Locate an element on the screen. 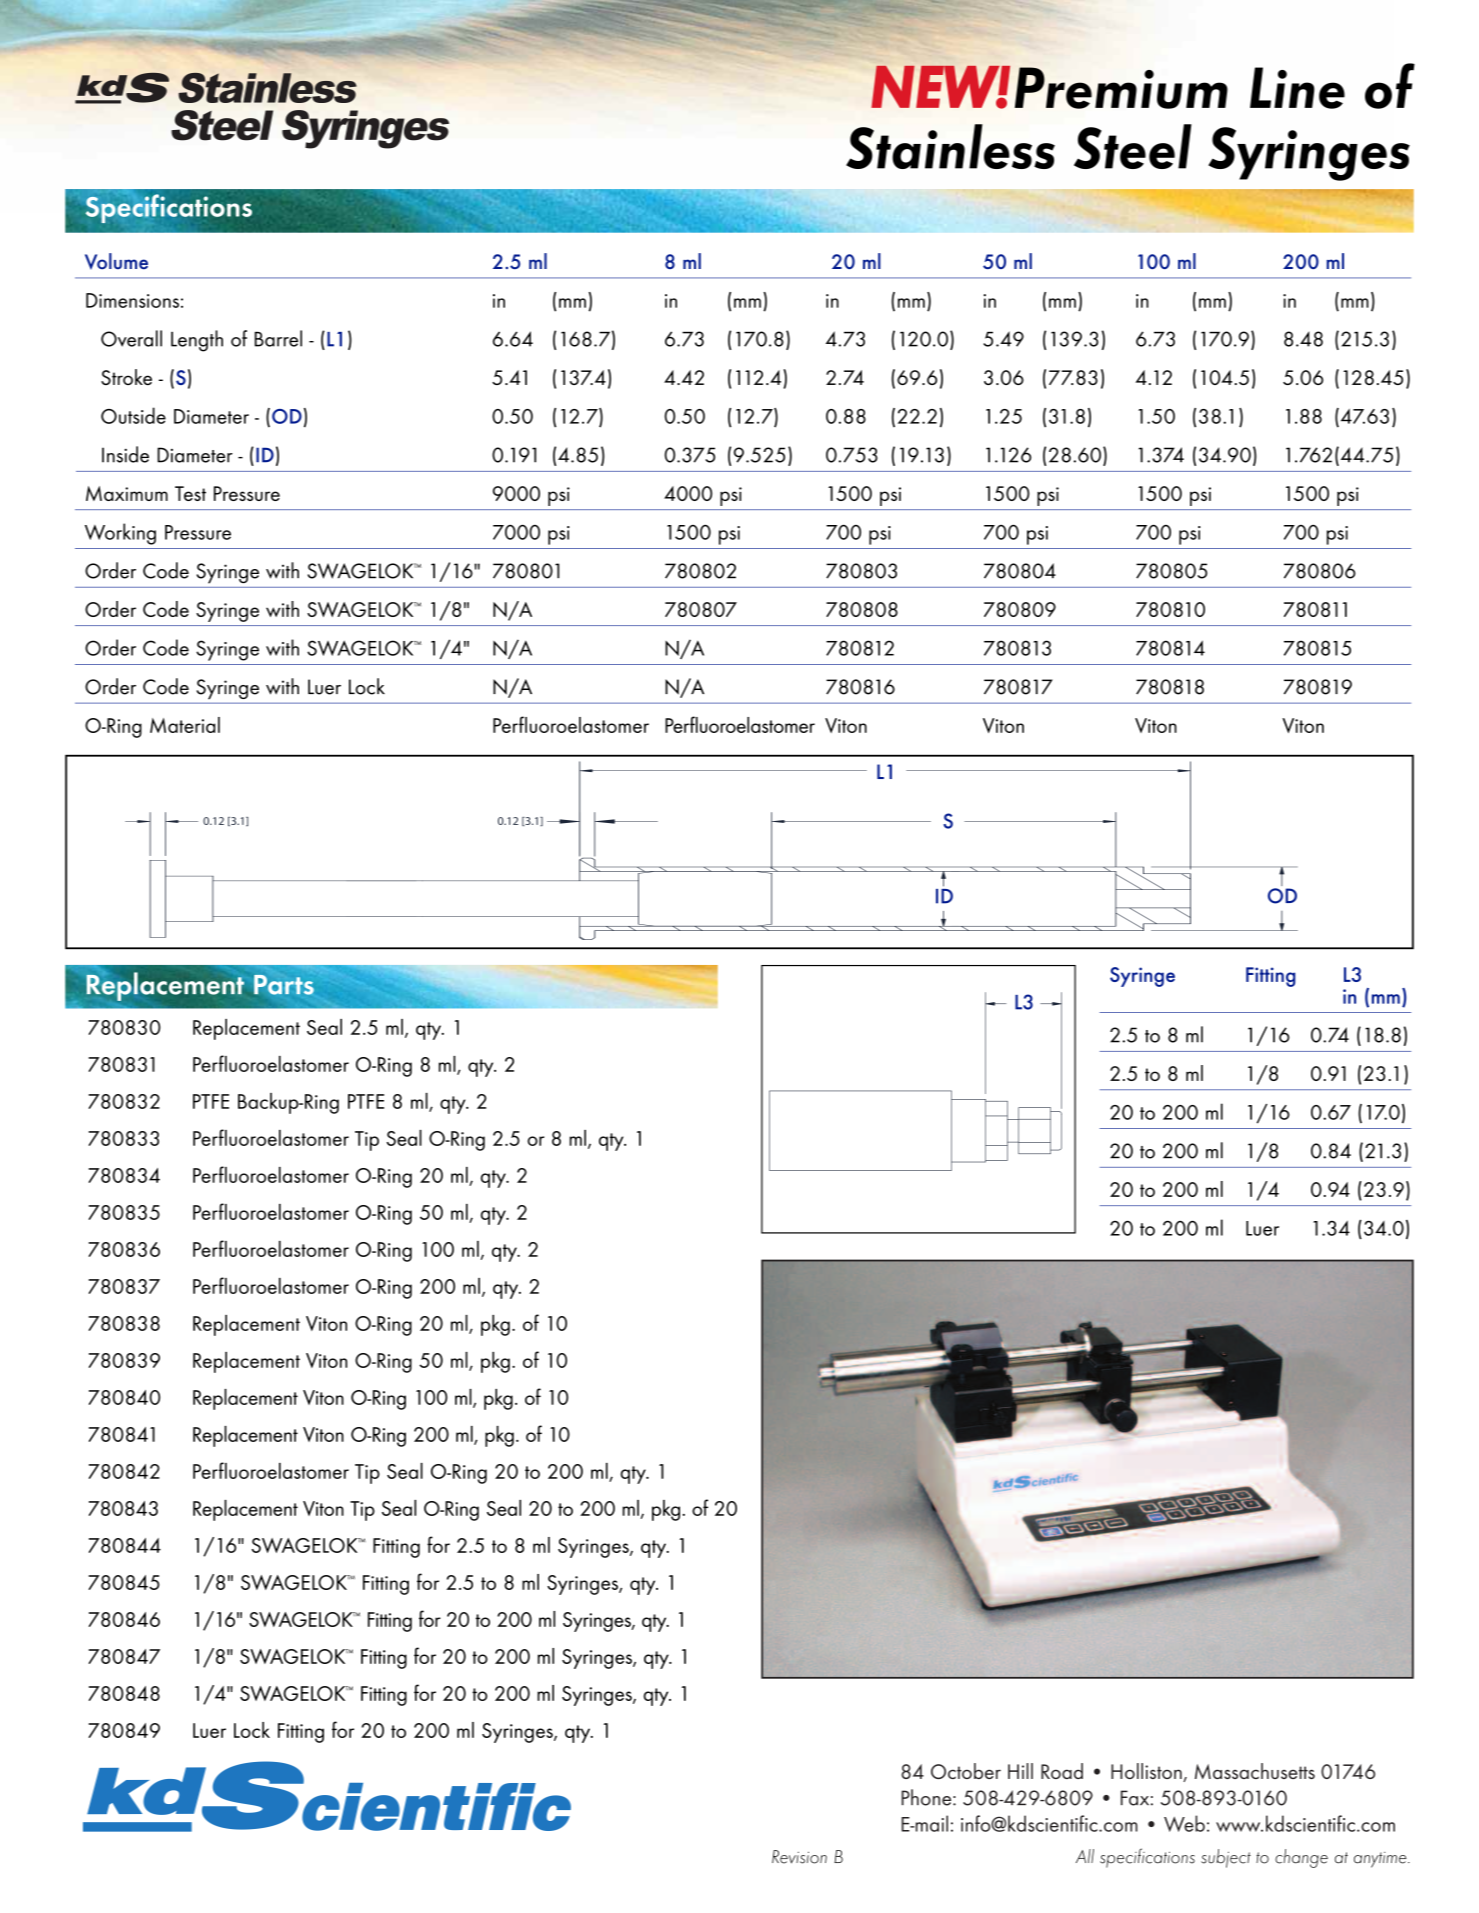  Massachusetts is located at coordinates (1255, 1771).
